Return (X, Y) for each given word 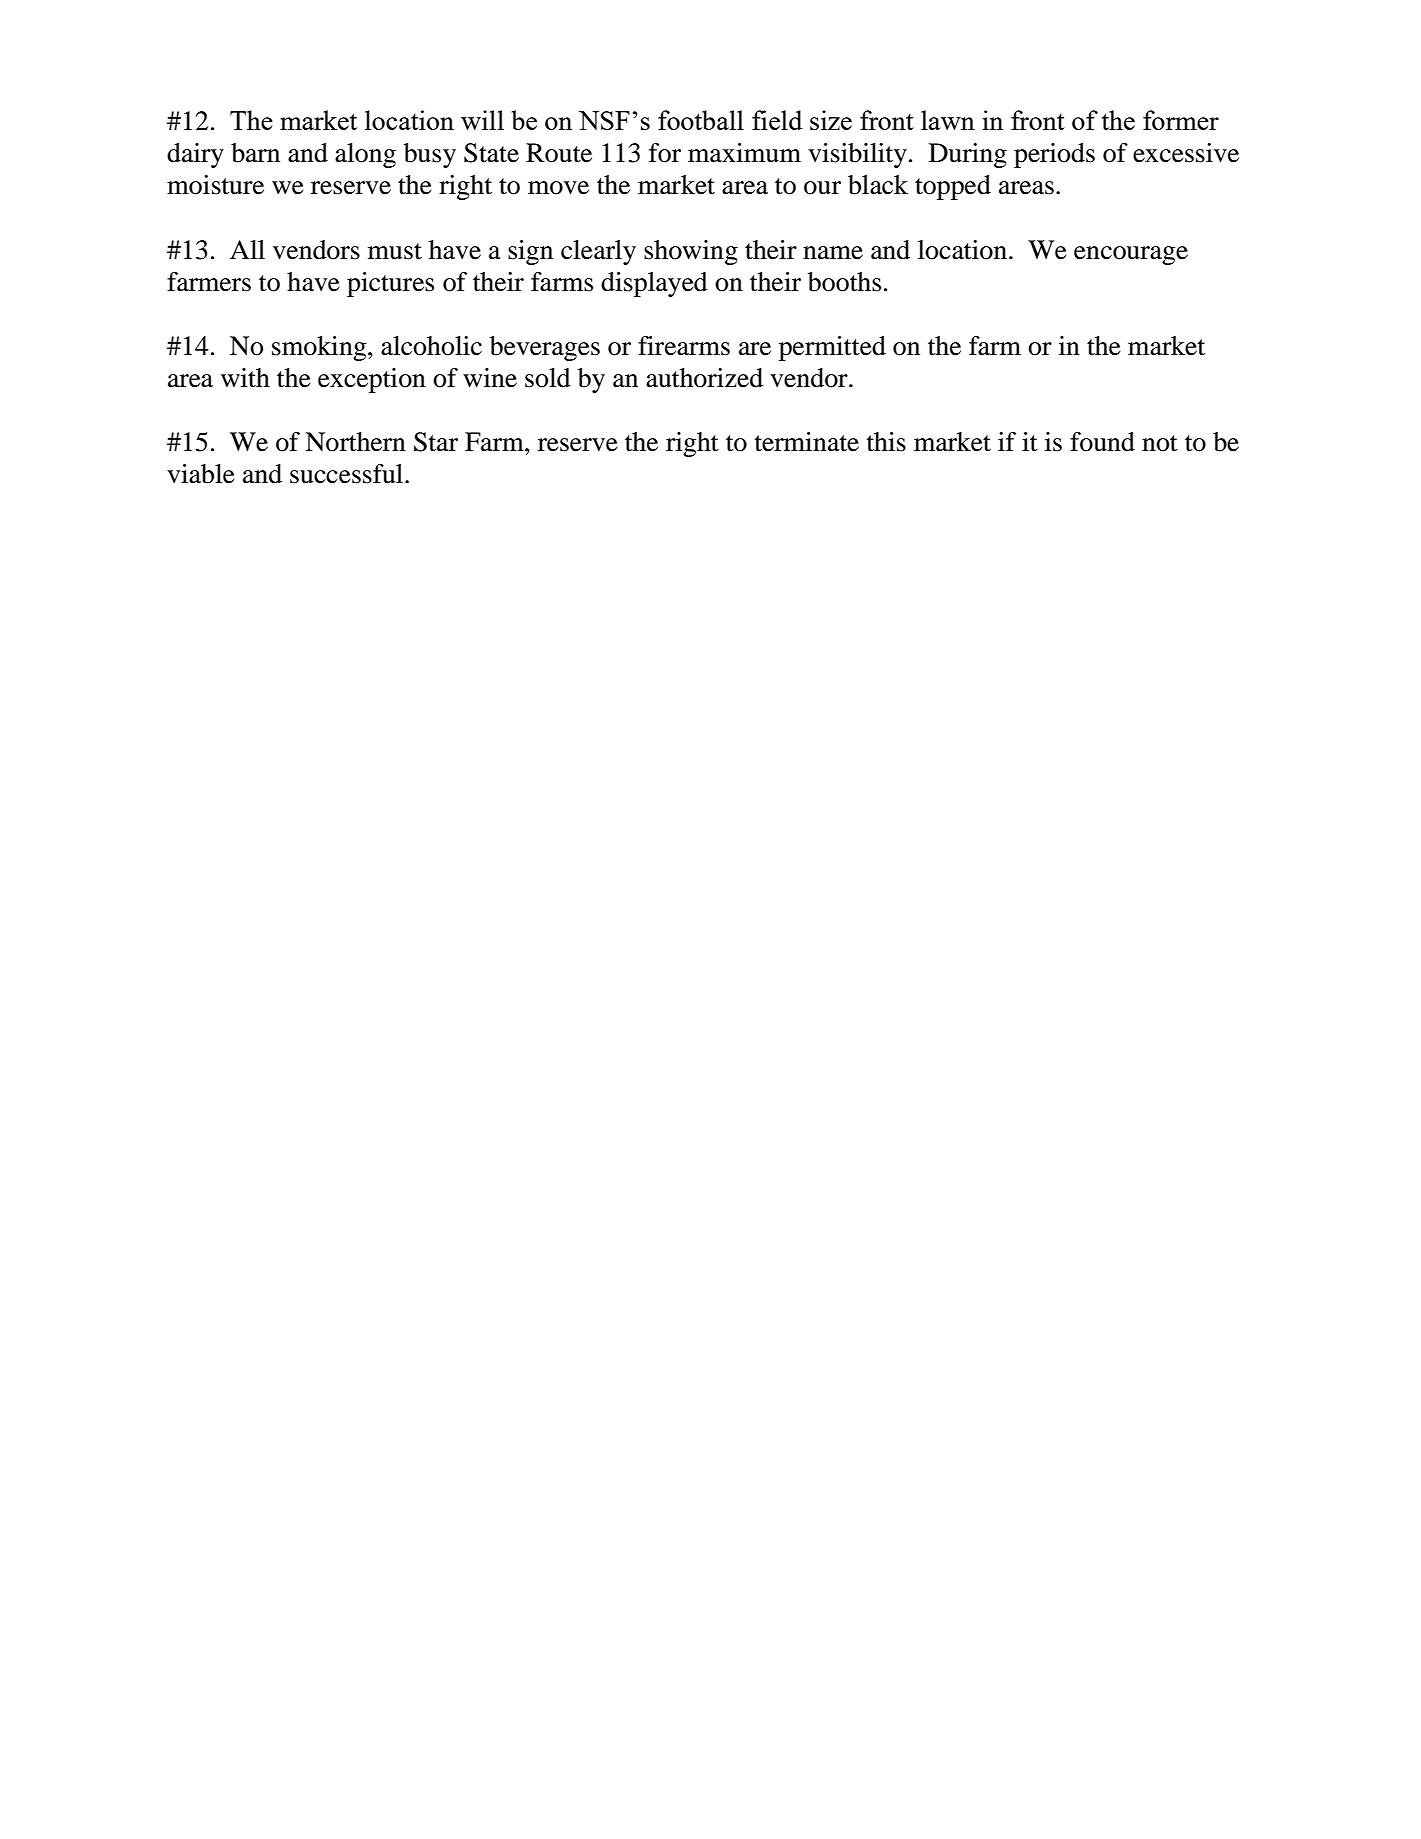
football (701, 120)
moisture (215, 185)
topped (953, 187)
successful (348, 474)
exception (372, 380)
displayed (654, 284)
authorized (704, 378)
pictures (390, 284)
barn (255, 153)
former (1181, 120)
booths (844, 282)
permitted (832, 348)
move (558, 188)
